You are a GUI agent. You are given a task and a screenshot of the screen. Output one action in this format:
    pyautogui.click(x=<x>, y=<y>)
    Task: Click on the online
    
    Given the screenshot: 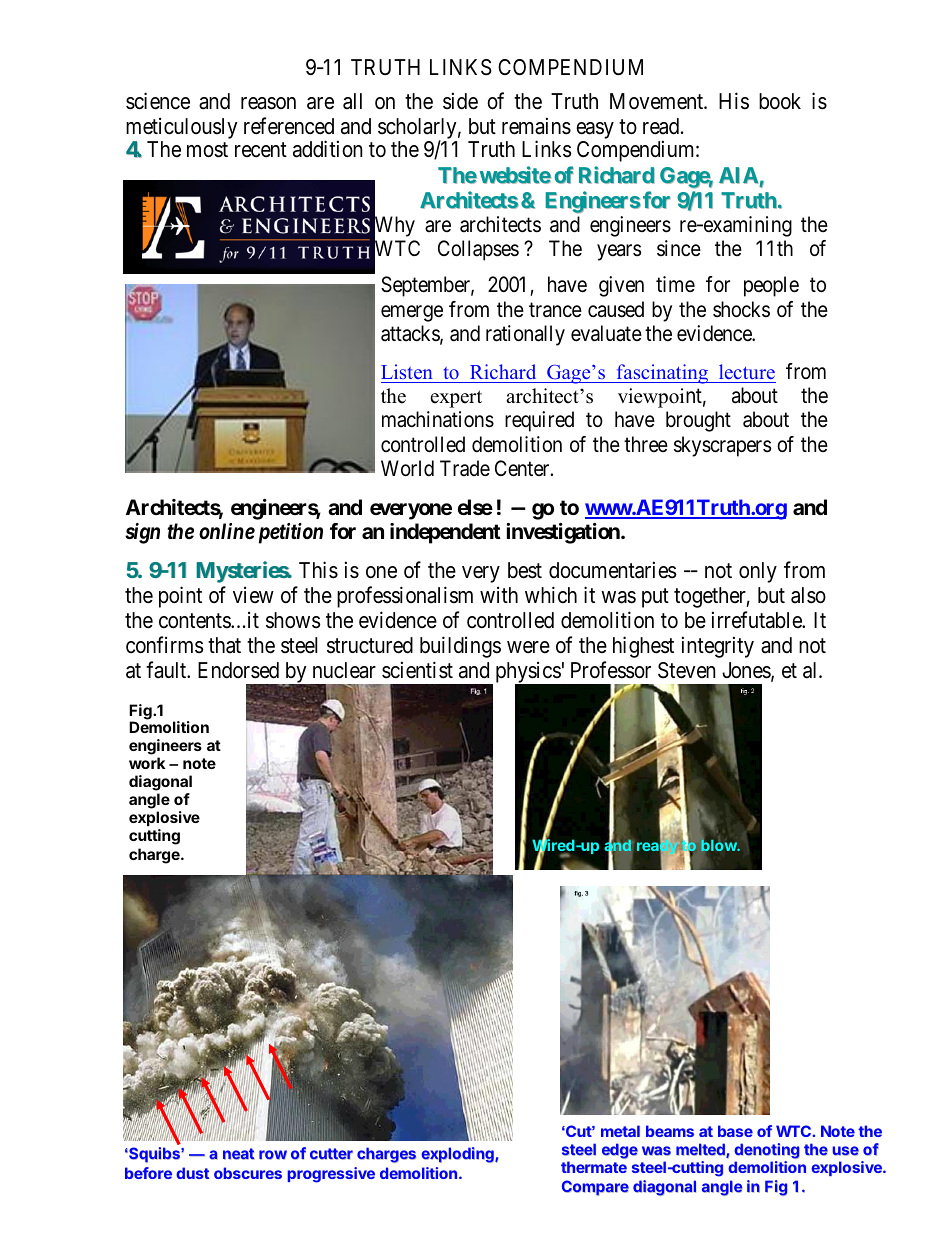 What is the action you would take?
    pyautogui.click(x=227, y=531)
